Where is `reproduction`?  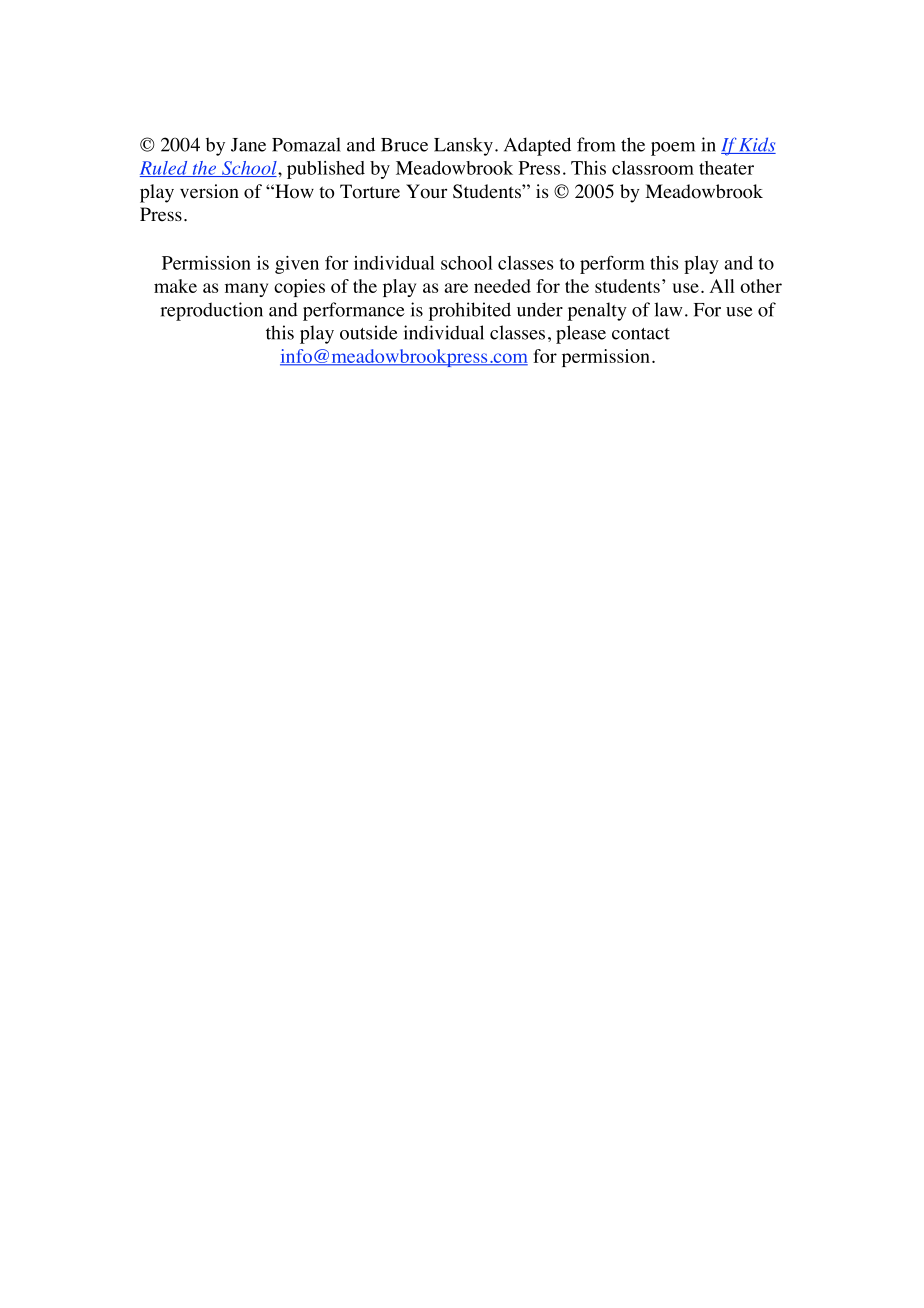 reproduction is located at coordinates (211, 311).
